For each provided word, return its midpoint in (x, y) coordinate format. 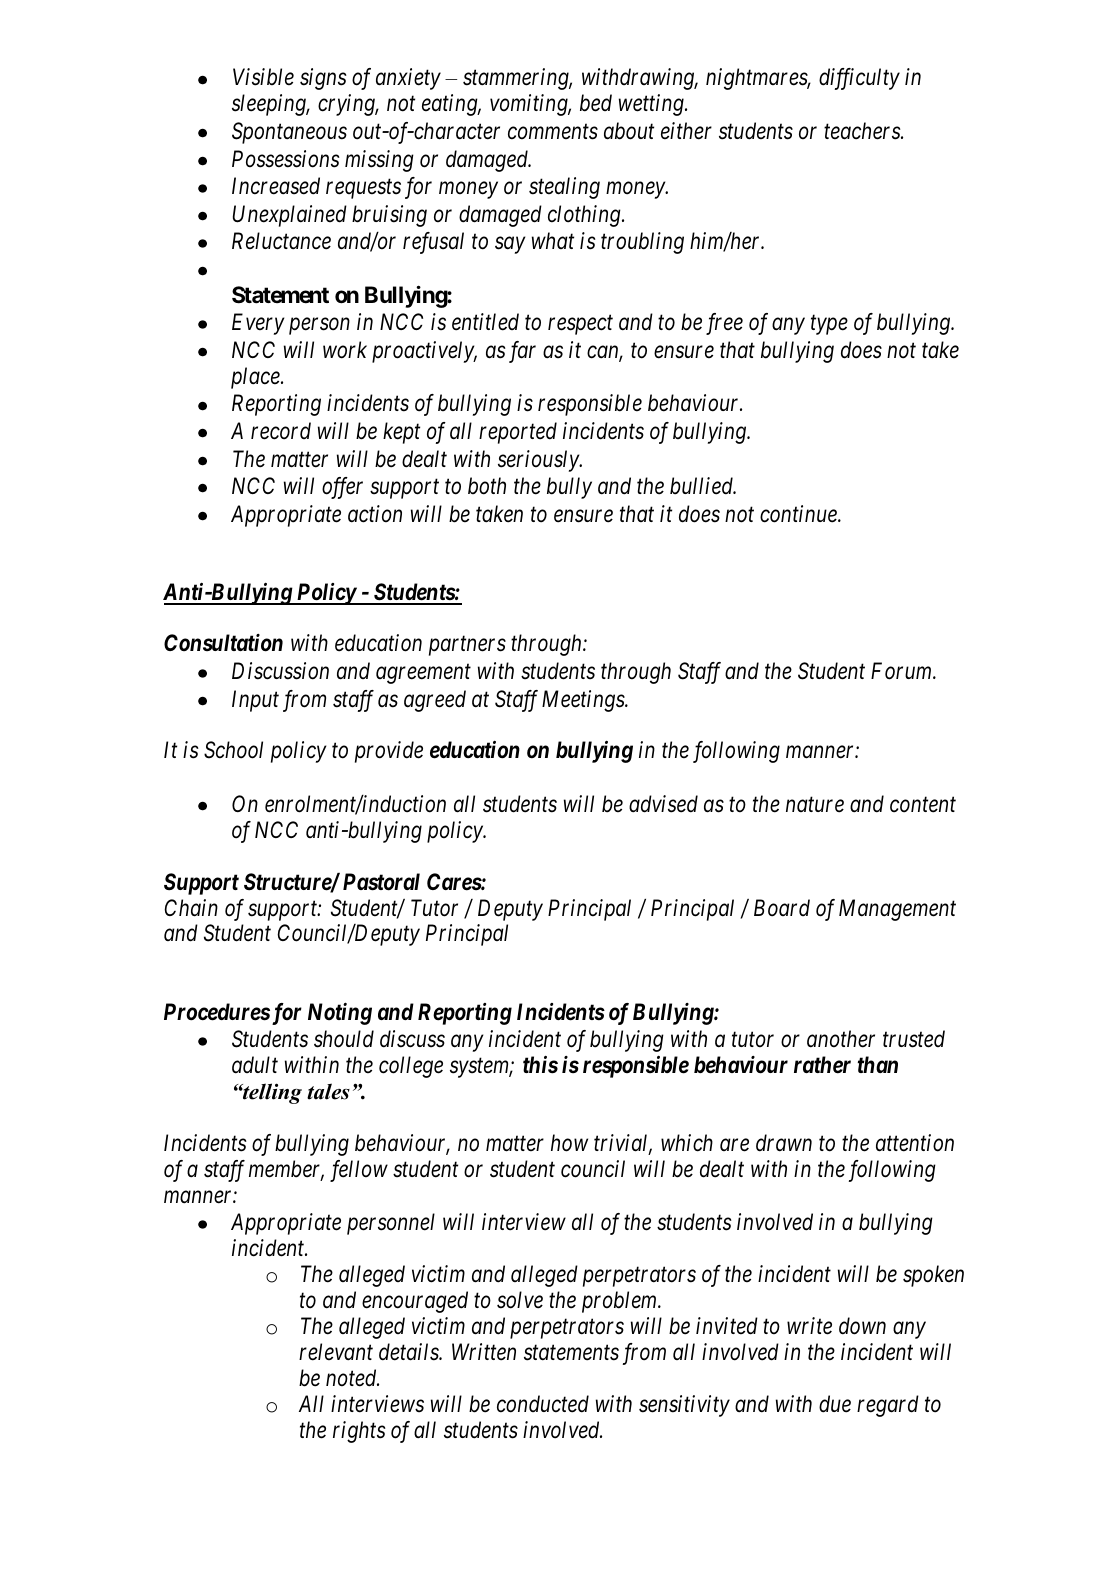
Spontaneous (289, 133)
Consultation (223, 643)
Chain (191, 908)
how (569, 1143)
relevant (336, 1352)
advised (663, 804)
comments (553, 132)
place (256, 378)
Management (897, 910)
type (829, 325)
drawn (784, 1143)
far (522, 352)
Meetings (584, 701)
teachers (863, 131)
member (286, 1170)
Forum (902, 671)
